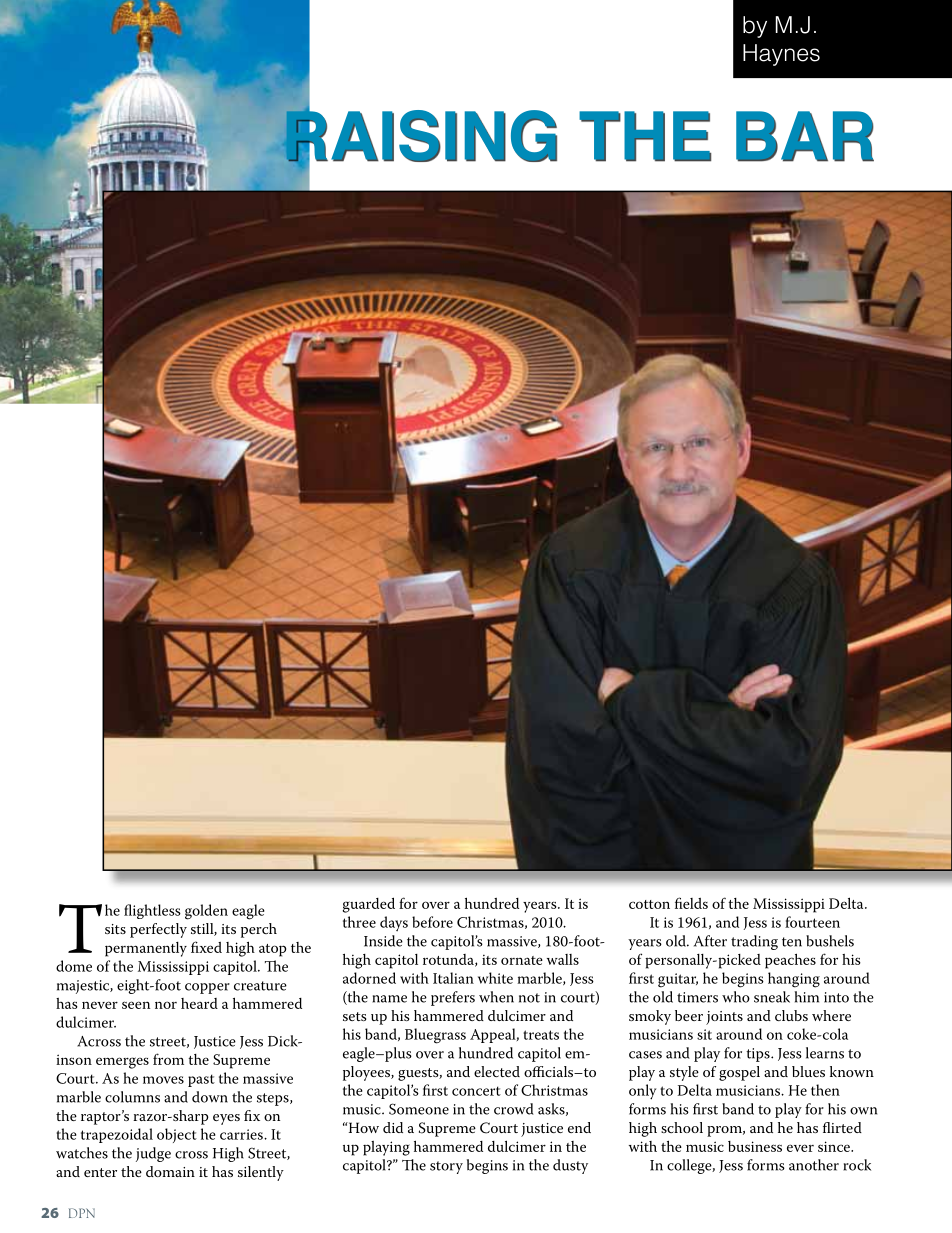  Describe the element at coordinates (177, 1135) in the image. I see `object` at that location.
